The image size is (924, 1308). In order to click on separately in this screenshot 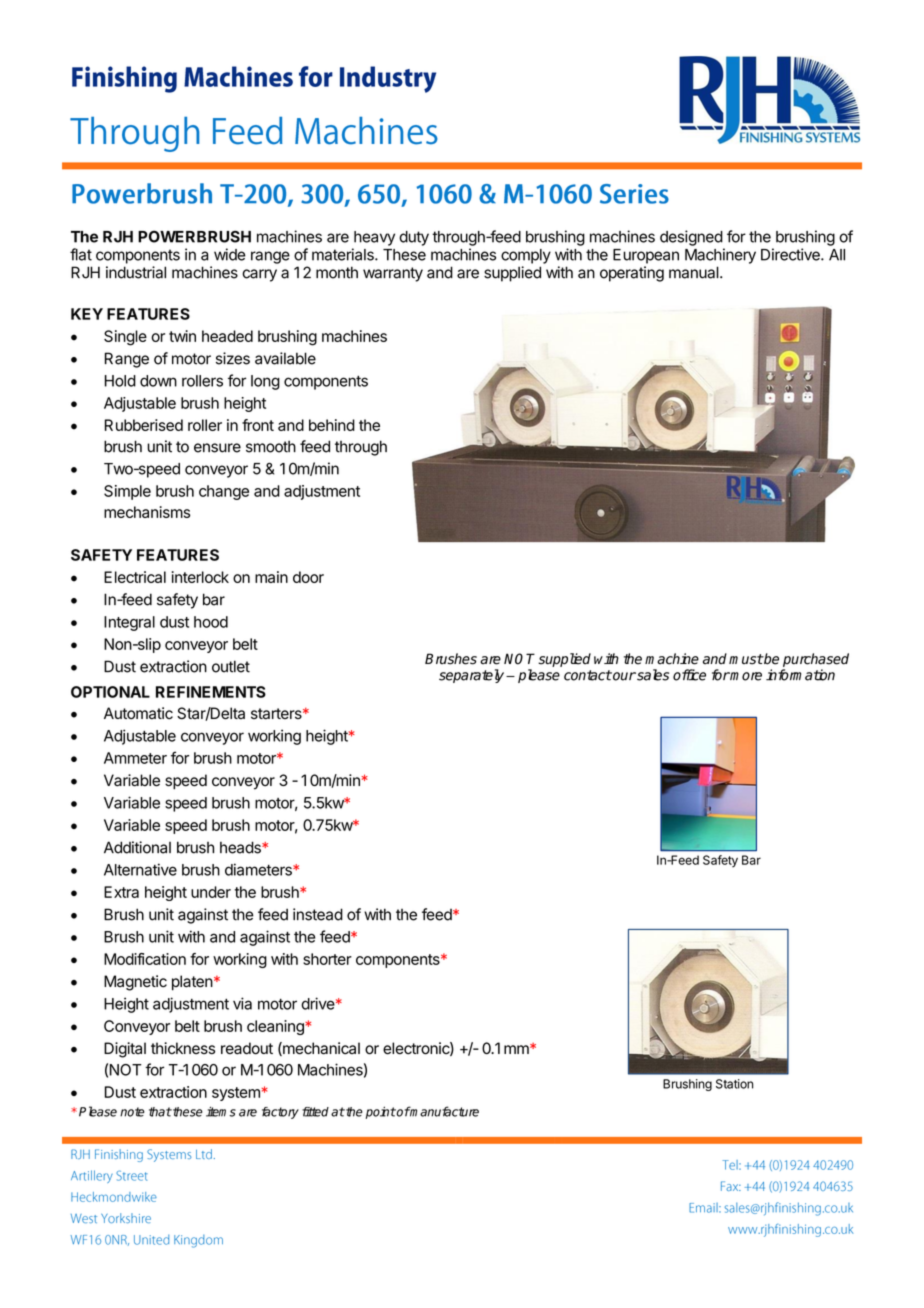, I will do `click(473, 676)`.
